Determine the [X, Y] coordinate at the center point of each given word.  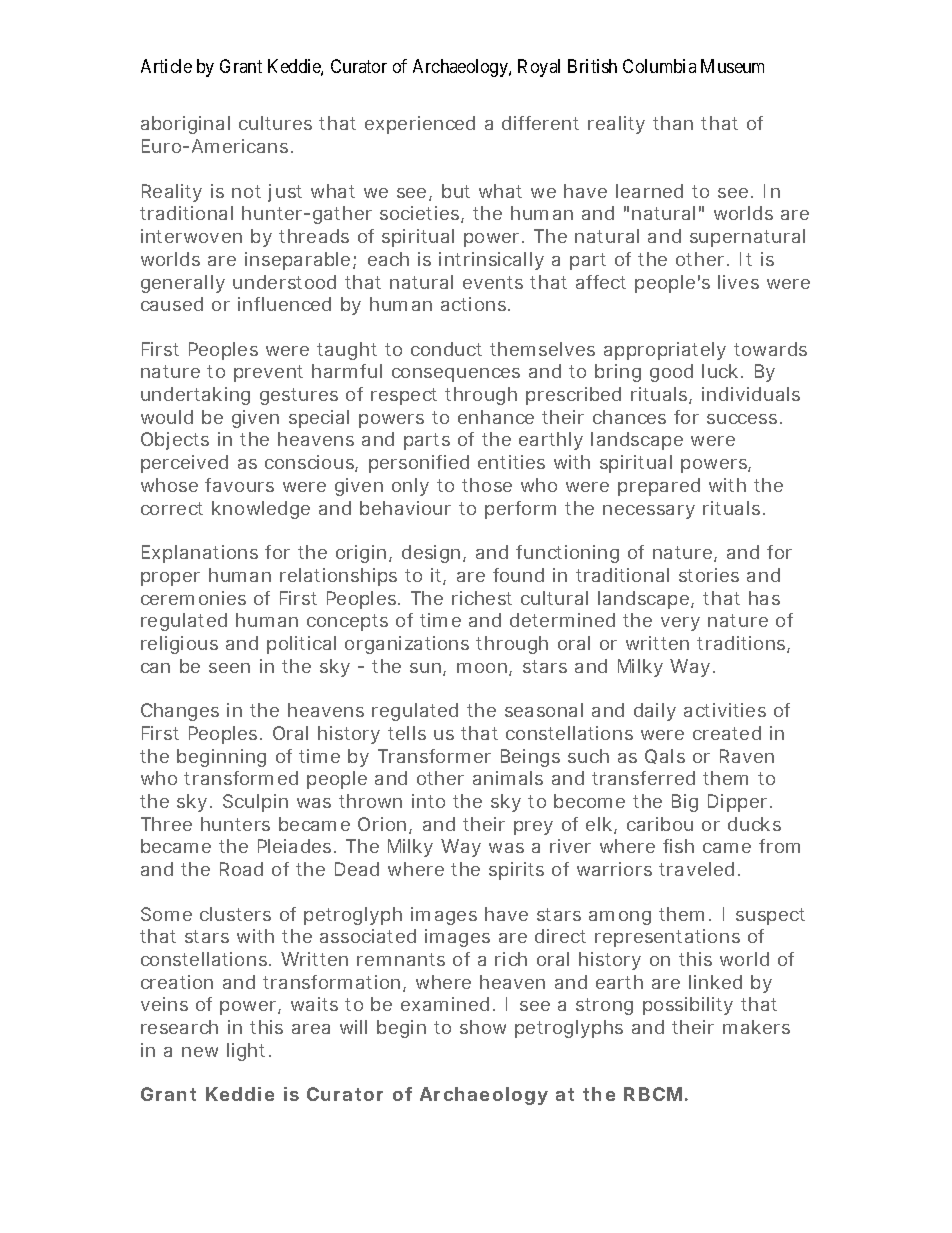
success [742, 419]
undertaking [195, 396]
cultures [275, 123]
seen [229, 668]
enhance [496, 417]
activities [725, 710]
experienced [420, 125]
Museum [732, 66]
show [483, 1027]
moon [482, 668]
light [246, 1052]
